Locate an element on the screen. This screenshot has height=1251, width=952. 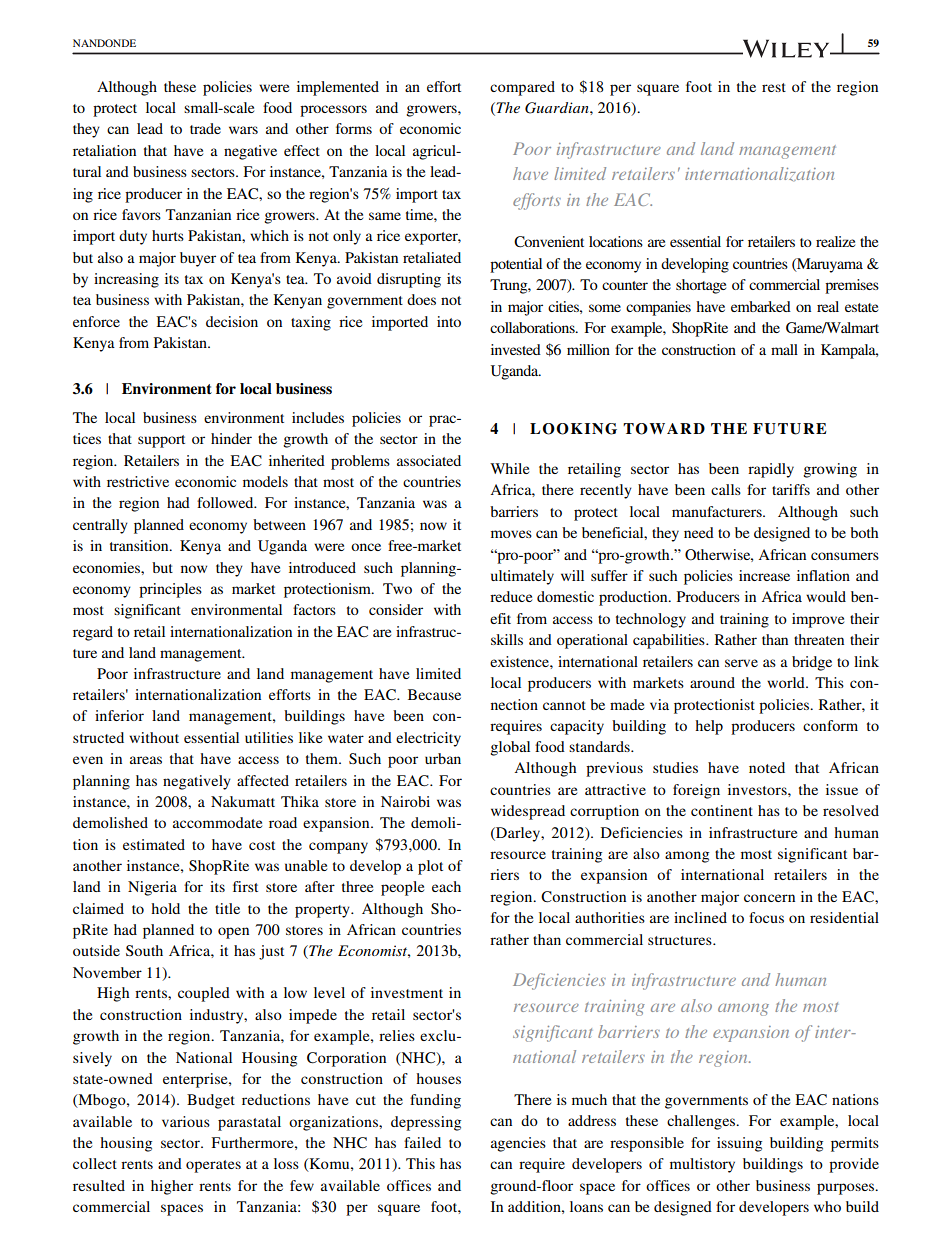
trade is located at coordinates (205, 128).
